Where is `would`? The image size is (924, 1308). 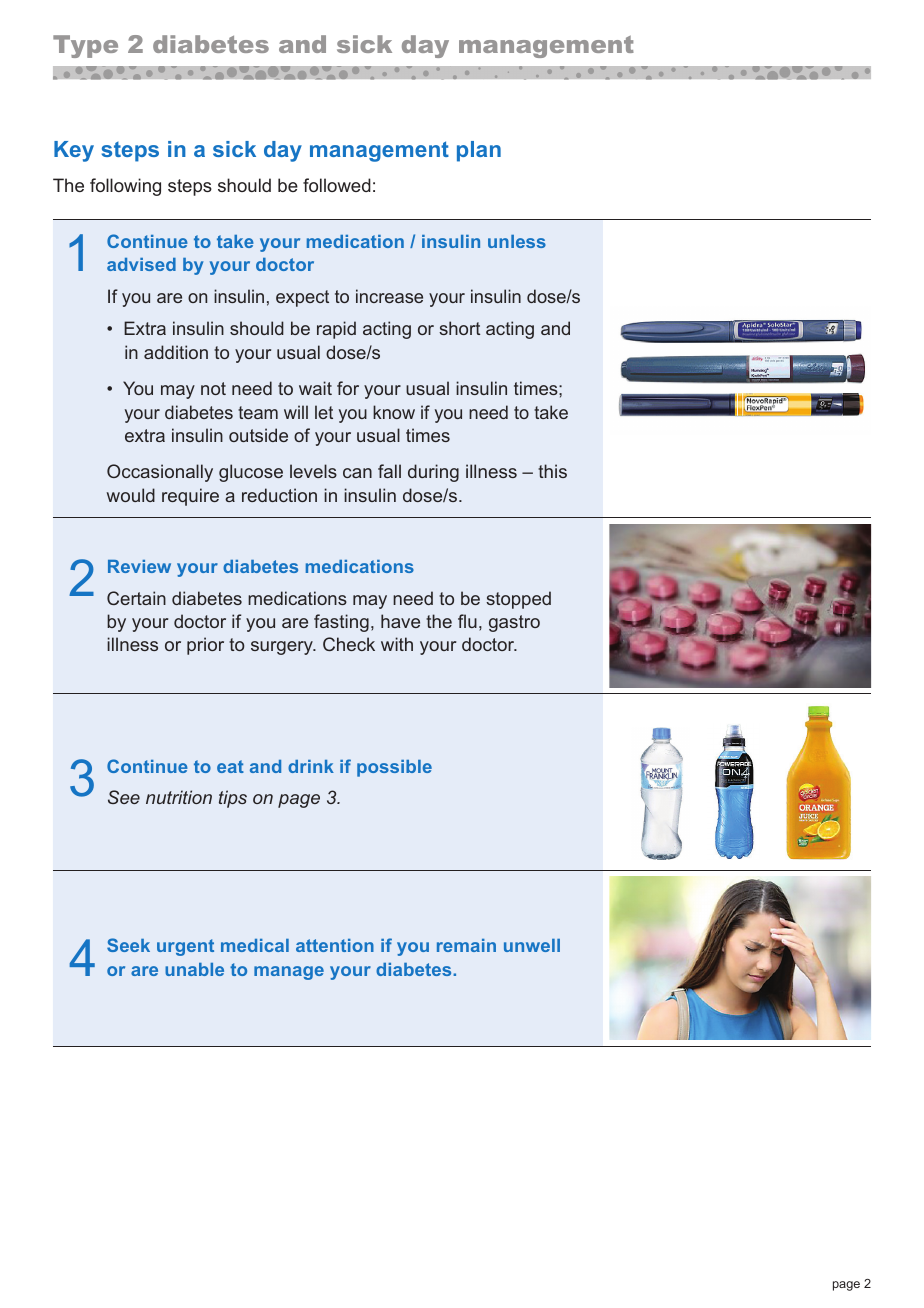
would is located at coordinates (131, 495).
